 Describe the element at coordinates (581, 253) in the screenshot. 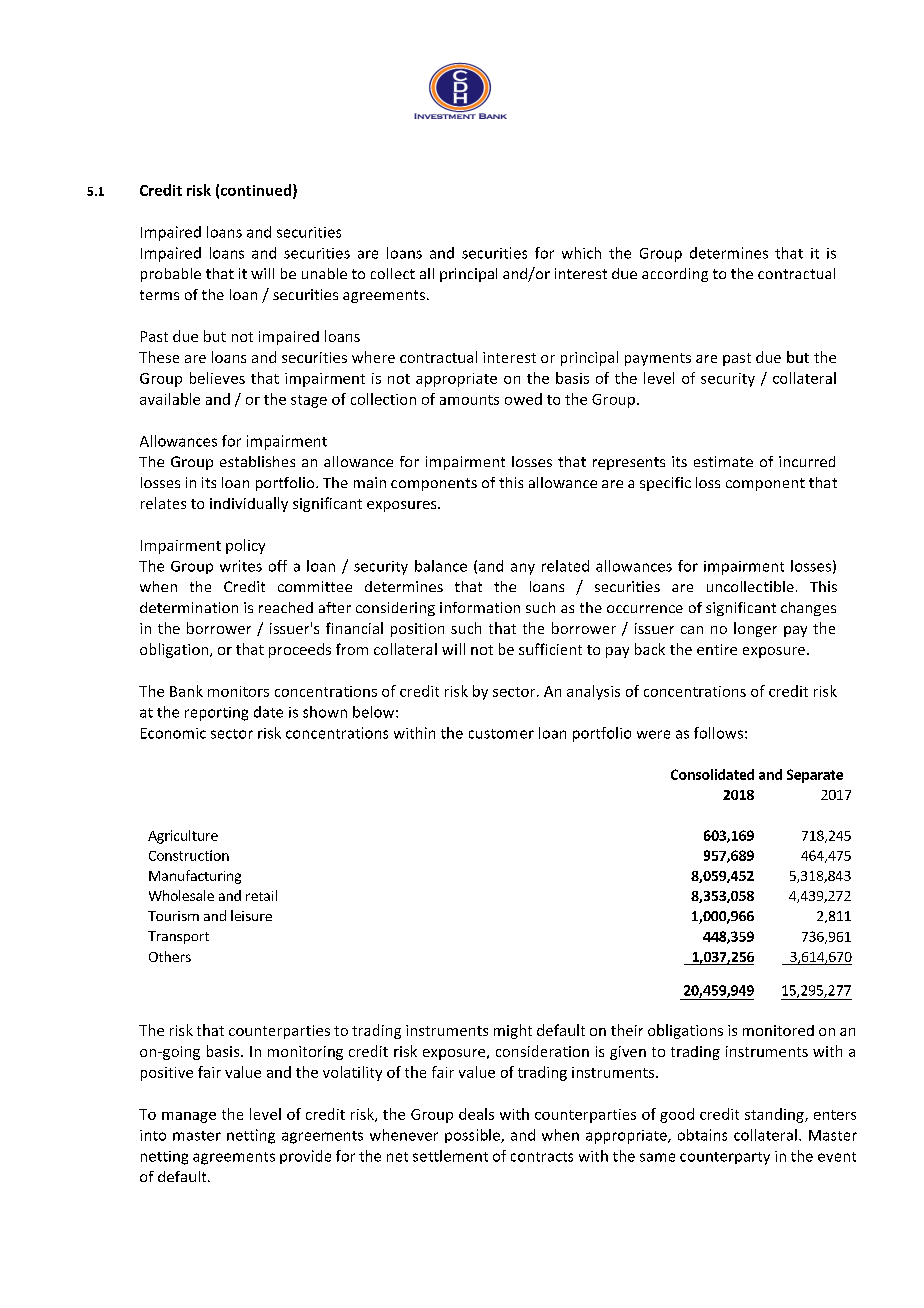

I see `which` at that location.
